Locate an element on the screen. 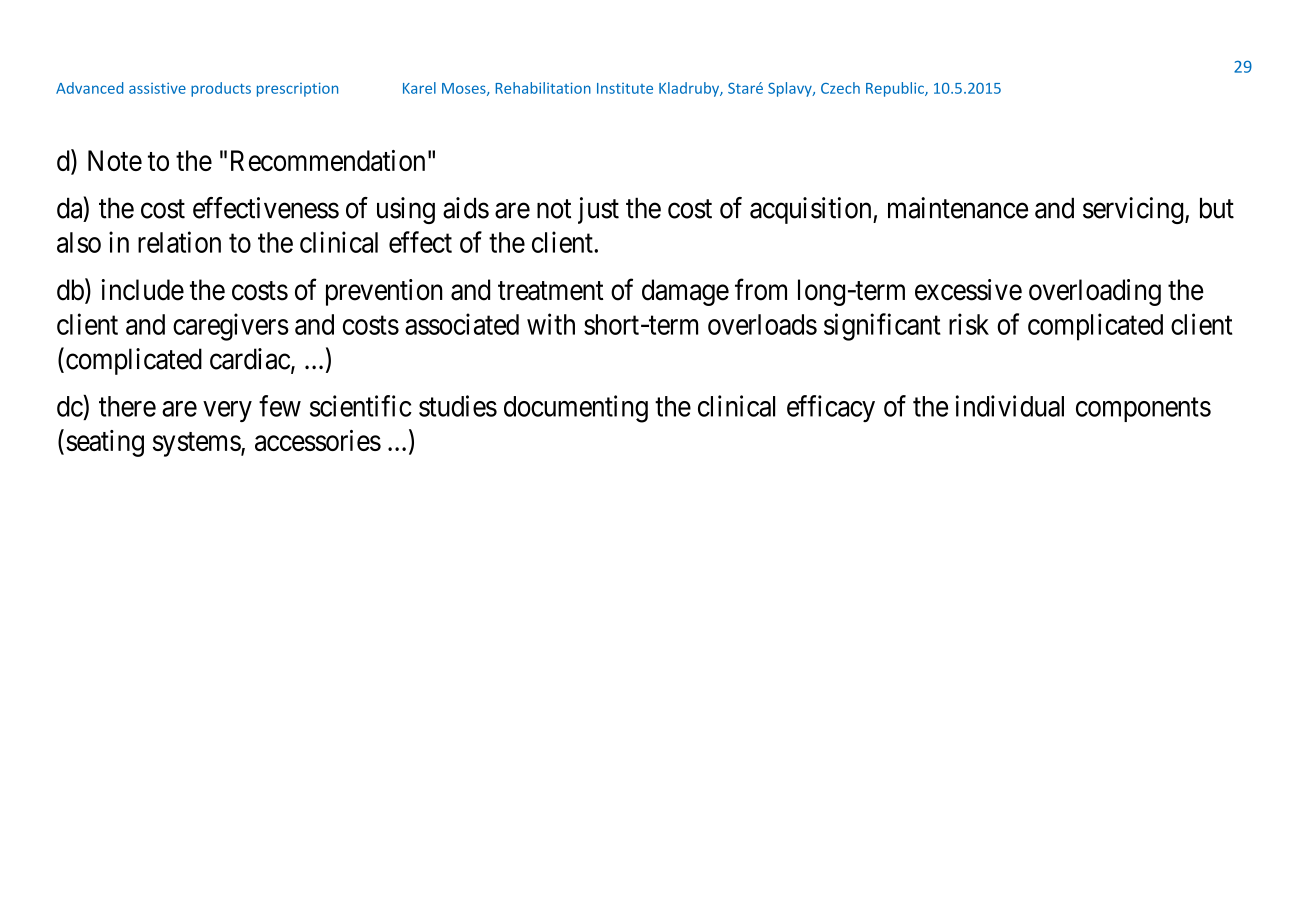  Republic is located at coordinates (896, 89).
